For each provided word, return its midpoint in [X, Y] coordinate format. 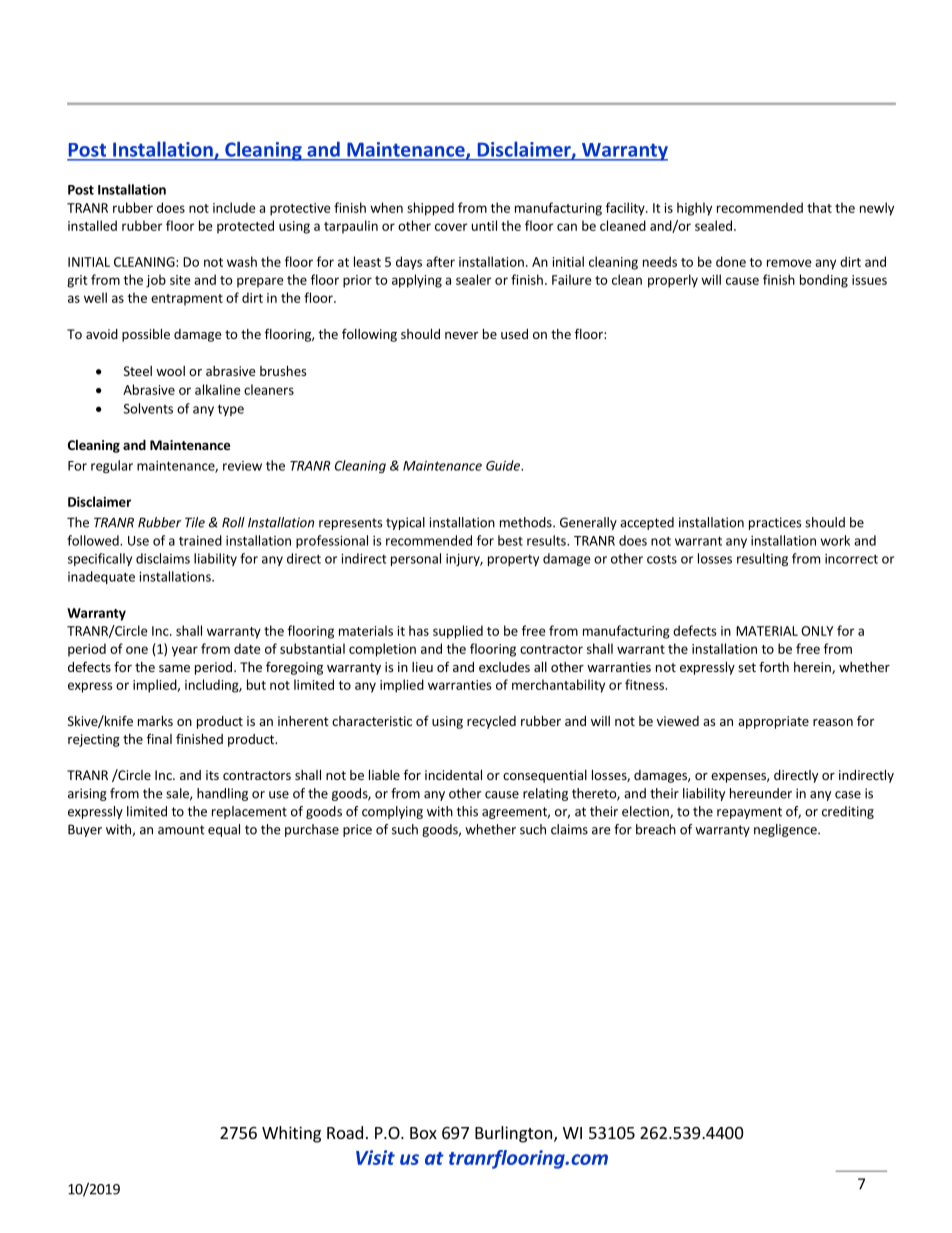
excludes [504, 667]
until [484, 225]
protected [245, 227]
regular [112, 466]
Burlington [513, 1134]
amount [181, 830]
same [174, 668]
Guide [504, 465]
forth [774, 666]
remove [789, 263]
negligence [786, 830]
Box [423, 1133]
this [467, 811]
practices [775, 523]
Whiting [291, 1134]
